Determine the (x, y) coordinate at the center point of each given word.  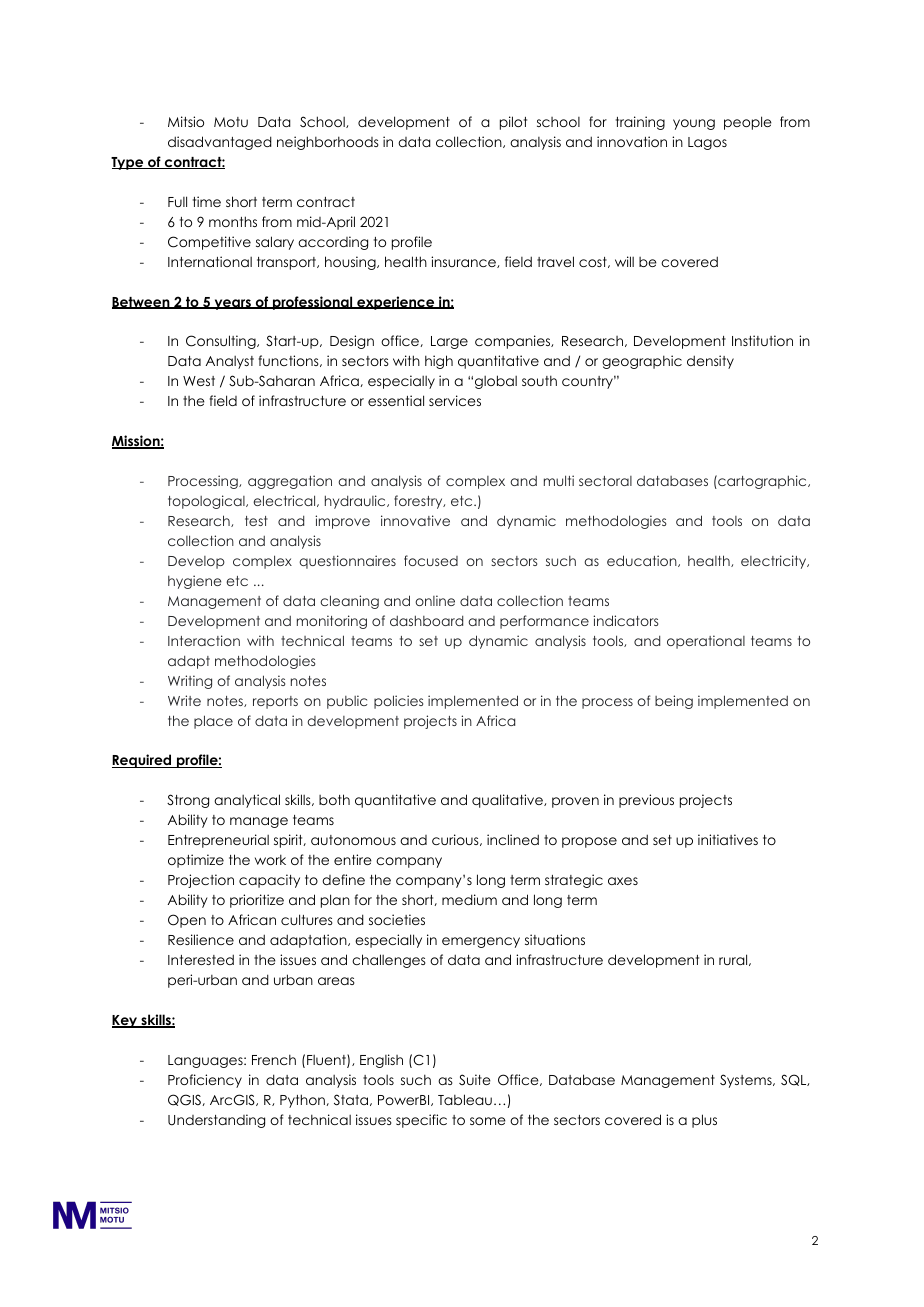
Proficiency (205, 1081)
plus (704, 1121)
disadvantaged (220, 143)
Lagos (707, 143)
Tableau (465, 1099)
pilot (513, 123)
